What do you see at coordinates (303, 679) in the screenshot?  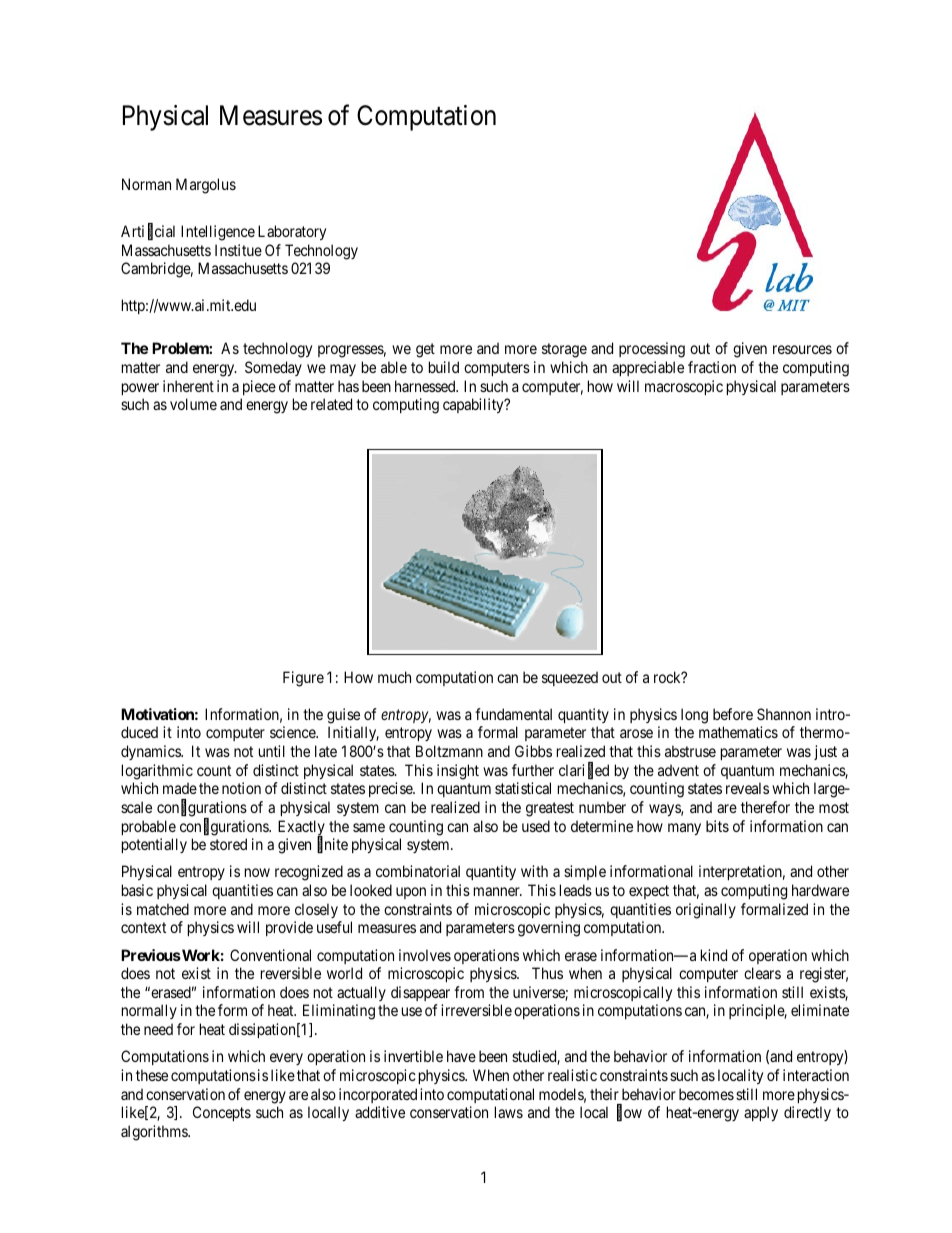 I see `Figure` at bounding box center [303, 679].
